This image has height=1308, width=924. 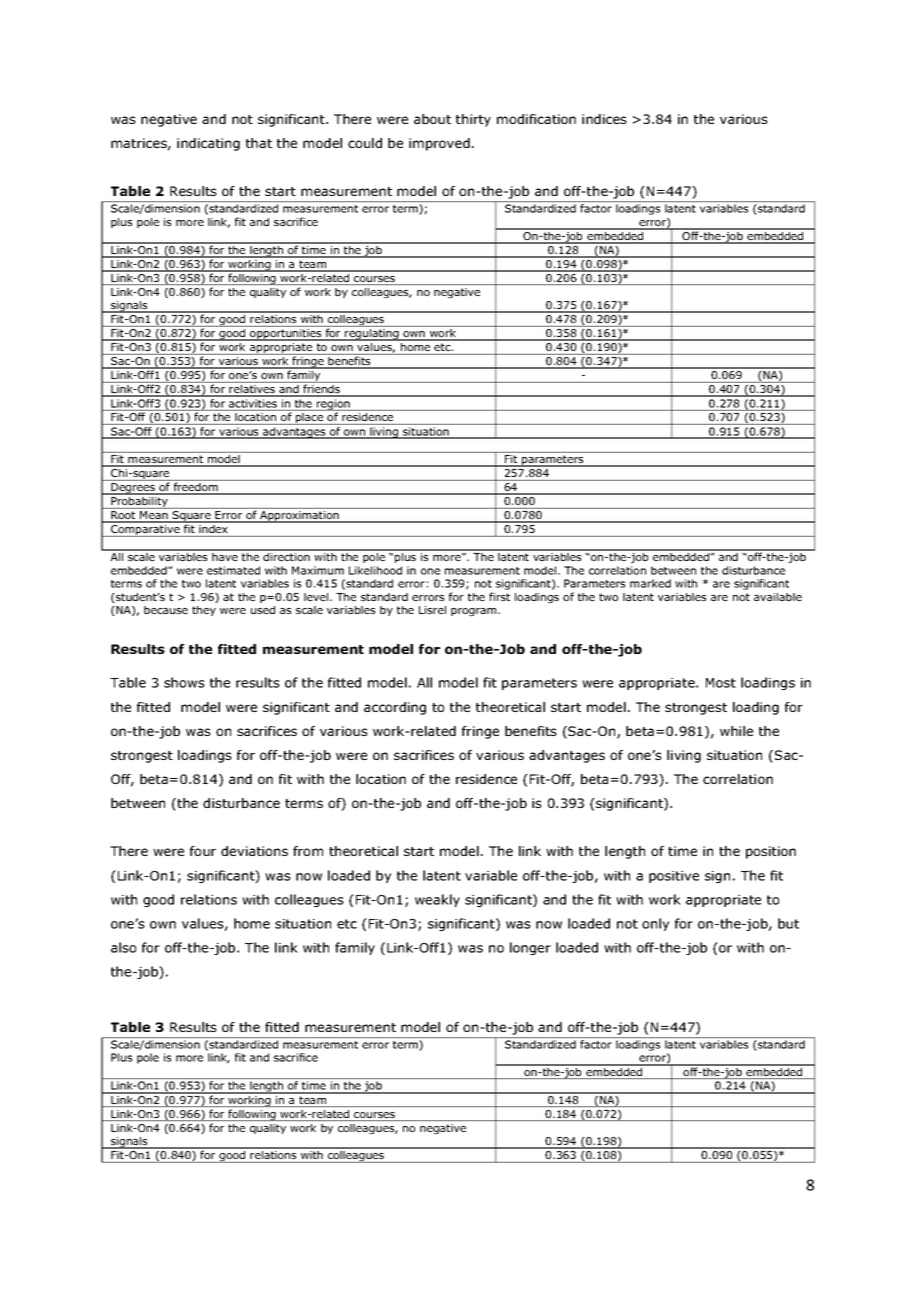 What do you see at coordinates (123, 947) in the image?
I see `also` at bounding box center [123, 947].
